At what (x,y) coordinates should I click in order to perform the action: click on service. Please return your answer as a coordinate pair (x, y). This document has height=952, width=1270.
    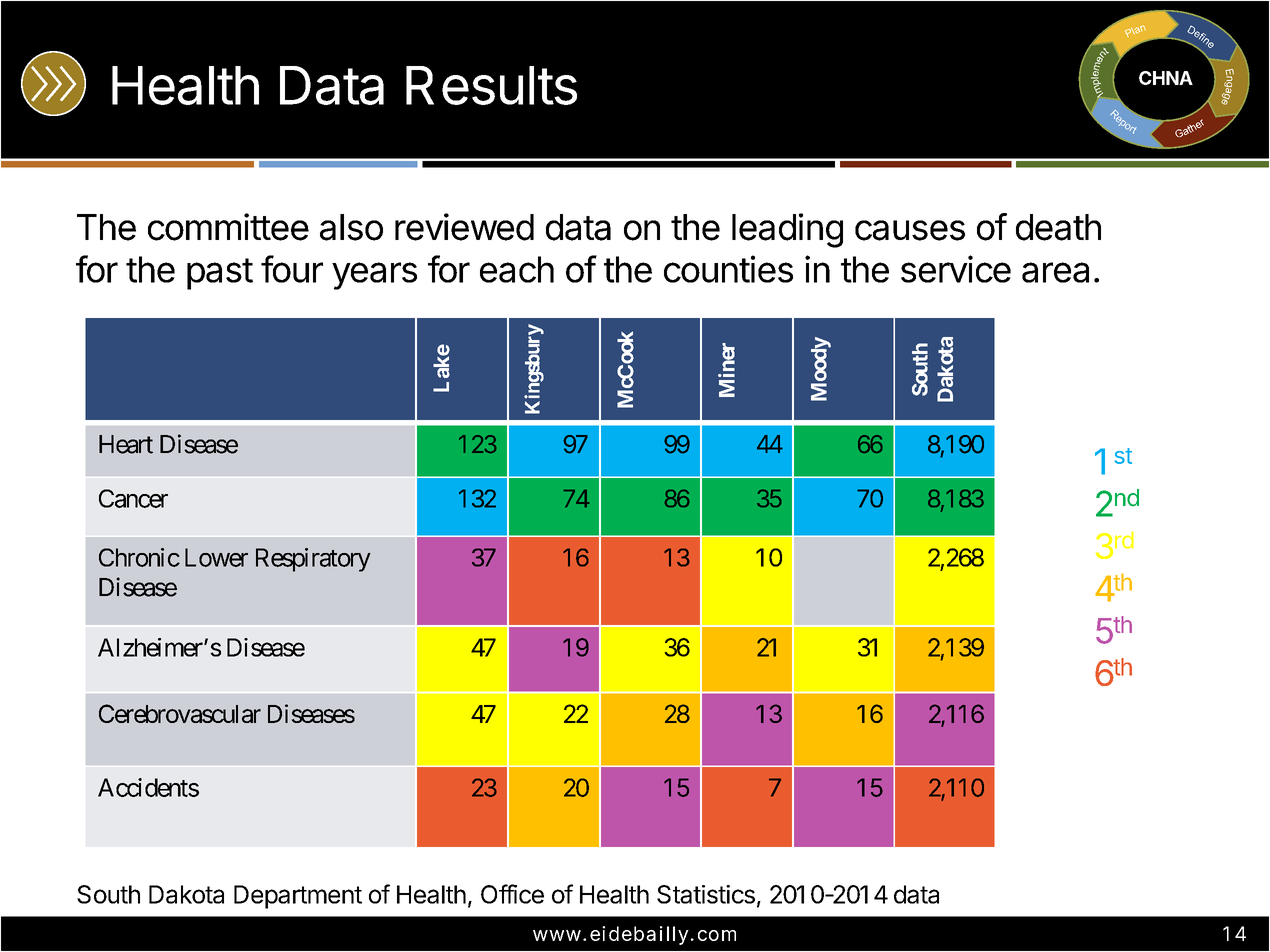
    Looking at the image, I should click on (956, 269).
